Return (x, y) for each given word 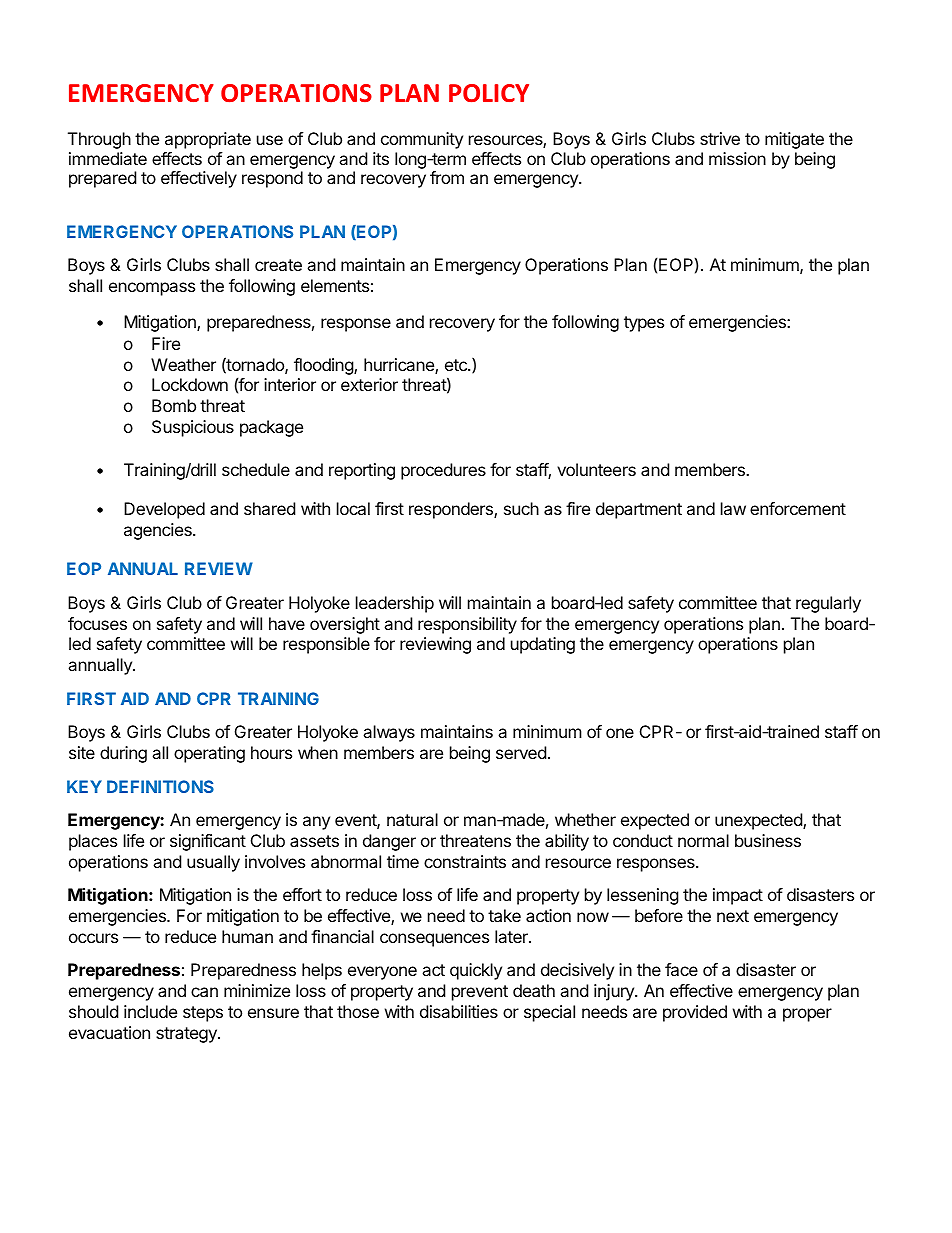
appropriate (208, 140)
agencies (159, 531)
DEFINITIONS (160, 786)
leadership (395, 604)
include (150, 1011)
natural (412, 819)
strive (720, 138)
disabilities (459, 1011)
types (644, 324)
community (422, 140)
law (733, 508)
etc (457, 365)
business (768, 840)
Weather (183, 364)
